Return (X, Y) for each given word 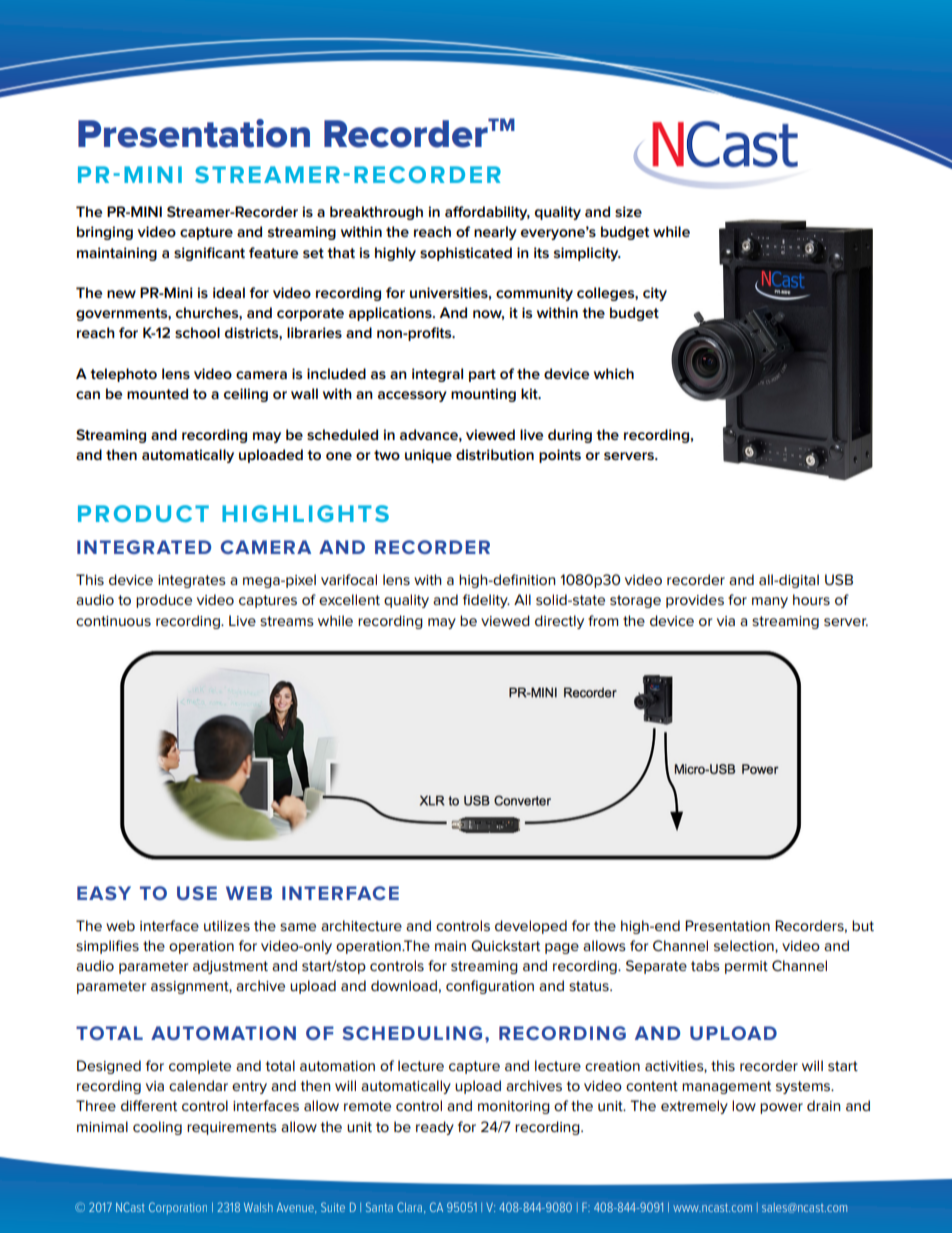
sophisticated (466, 254)
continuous (113, 621)
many (770, 602)
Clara (409, 1207)
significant (209, 254)
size (628, 211)
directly (559, 622)
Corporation (178, 1208)
